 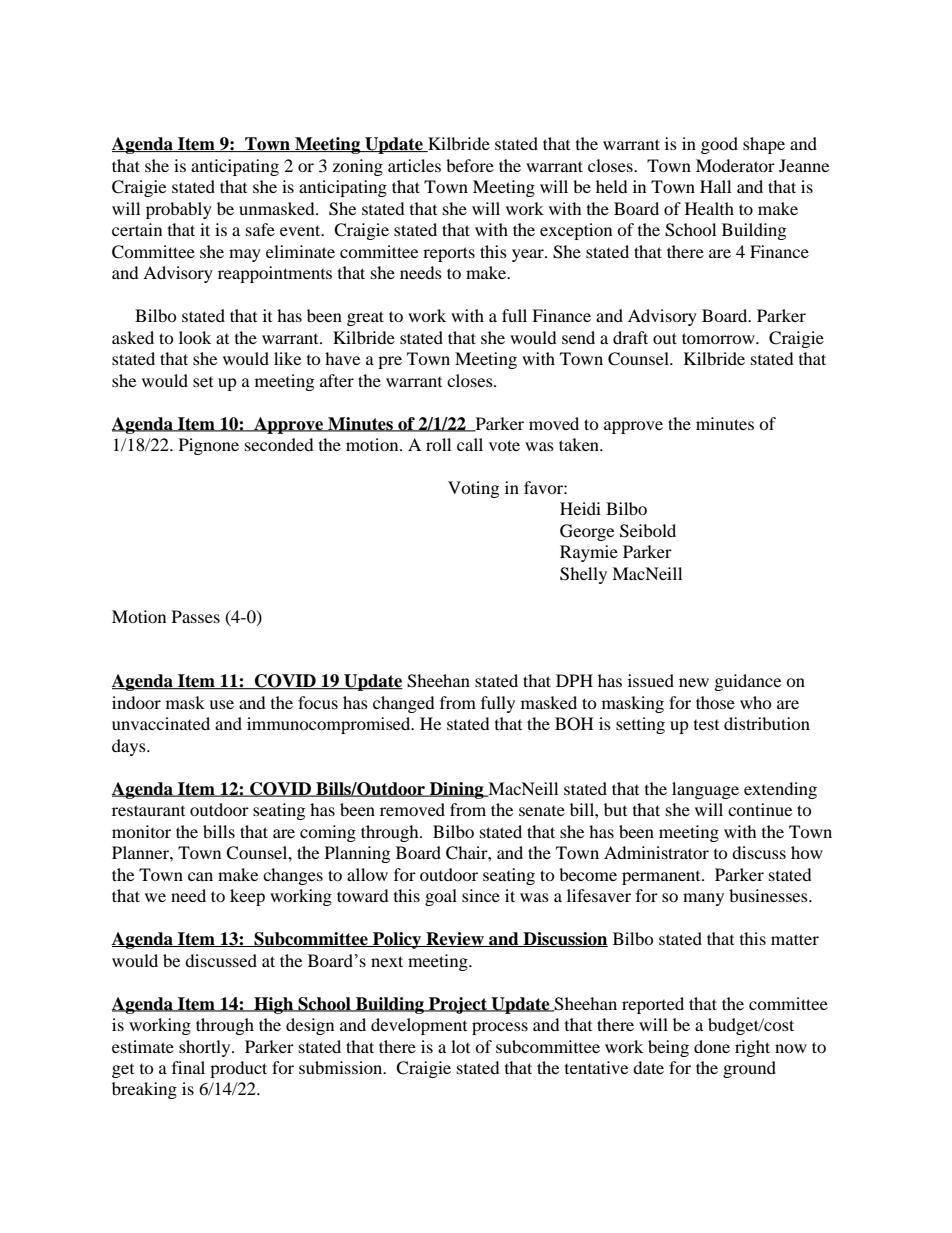 I want to click on probably, so click(x=179, y=210).
